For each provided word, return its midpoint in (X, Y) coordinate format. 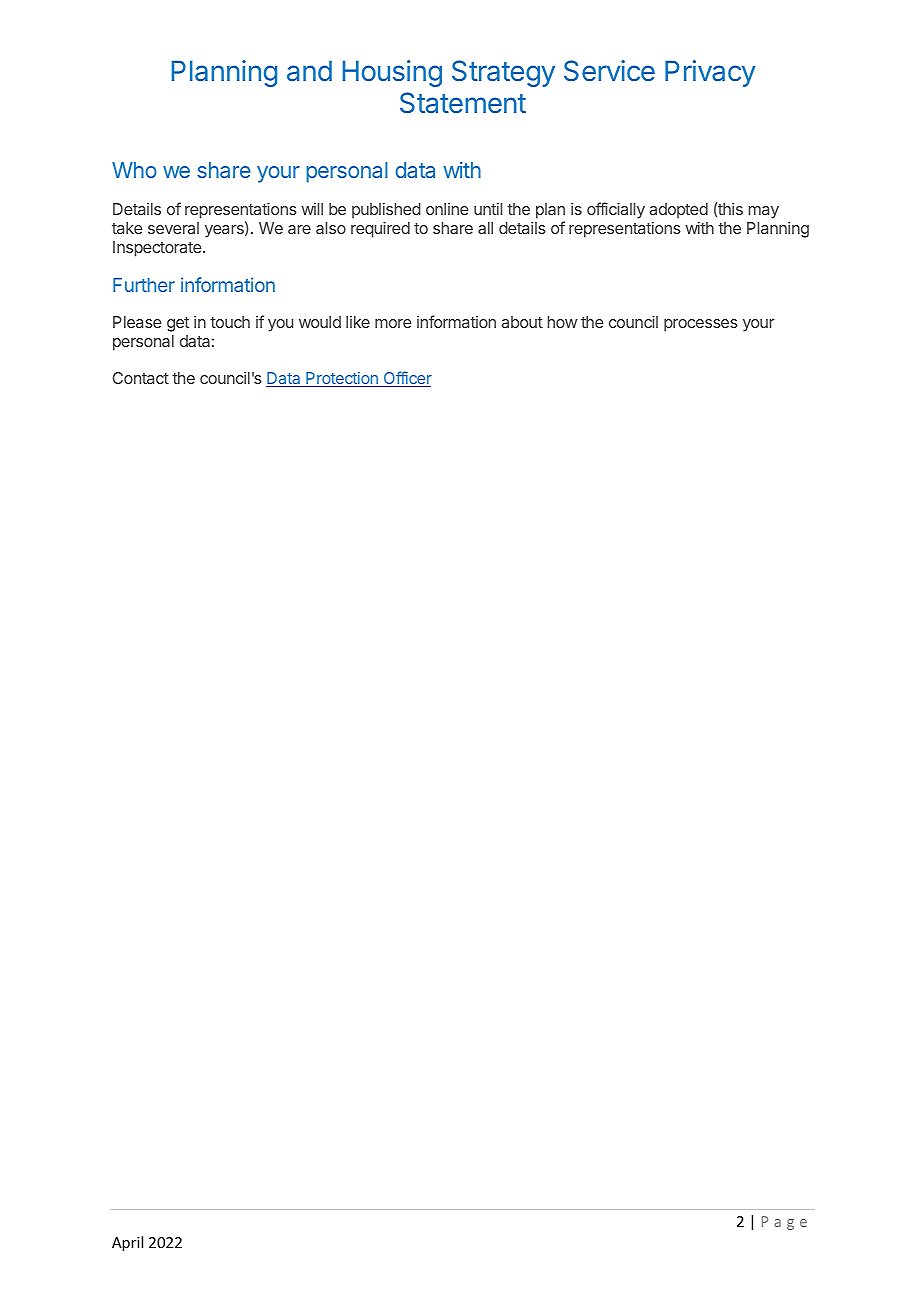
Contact (141, 378)
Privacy (710, 73)
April (127, 1243)
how (562, 322)
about (522, 322)
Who (134, 170)
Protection (342, 379)
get (178, 324)
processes (701, 325)
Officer (406, 379)
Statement (463, 103)
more (393, 323)
